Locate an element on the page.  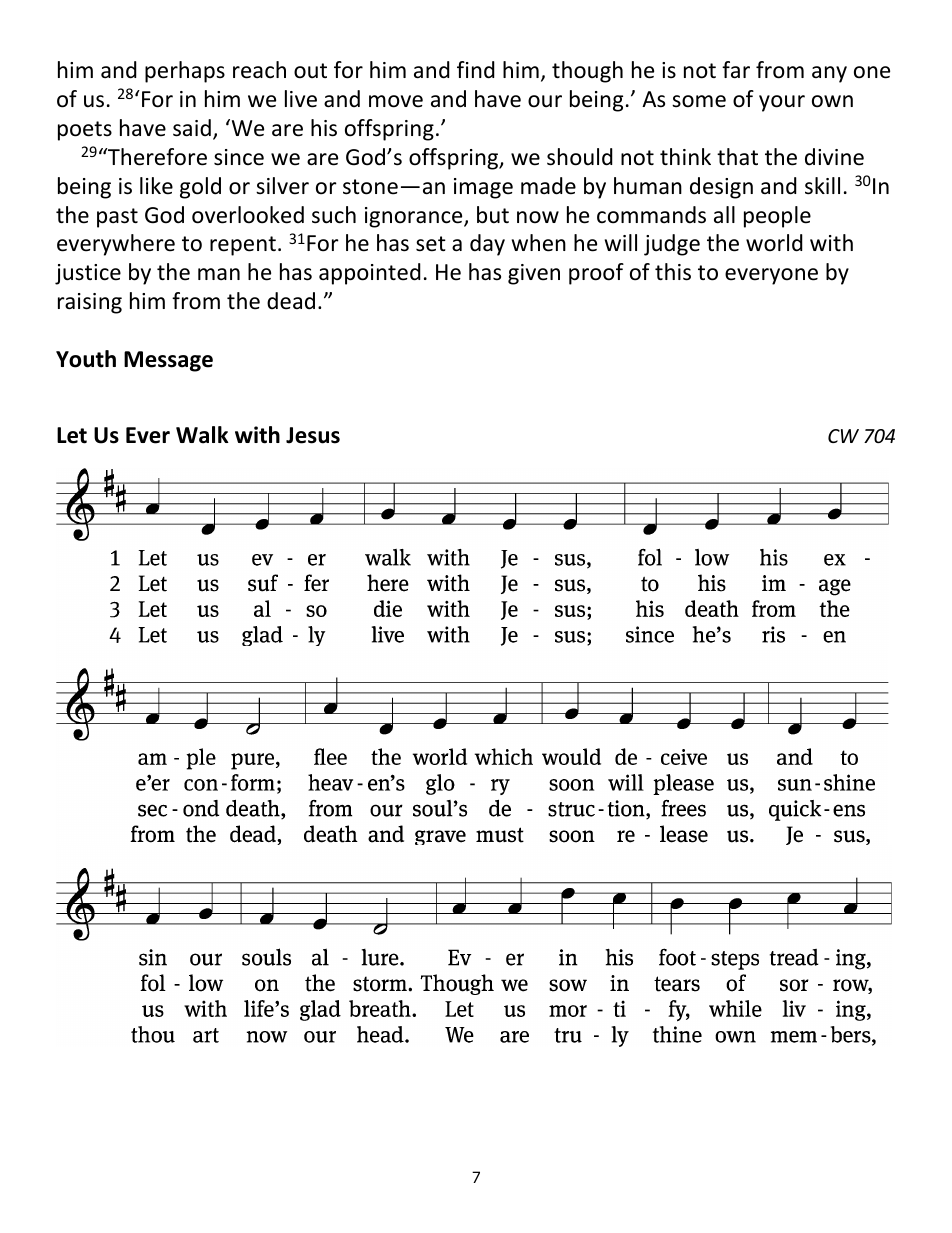
Jesus is located at coordinates (313, 435).
